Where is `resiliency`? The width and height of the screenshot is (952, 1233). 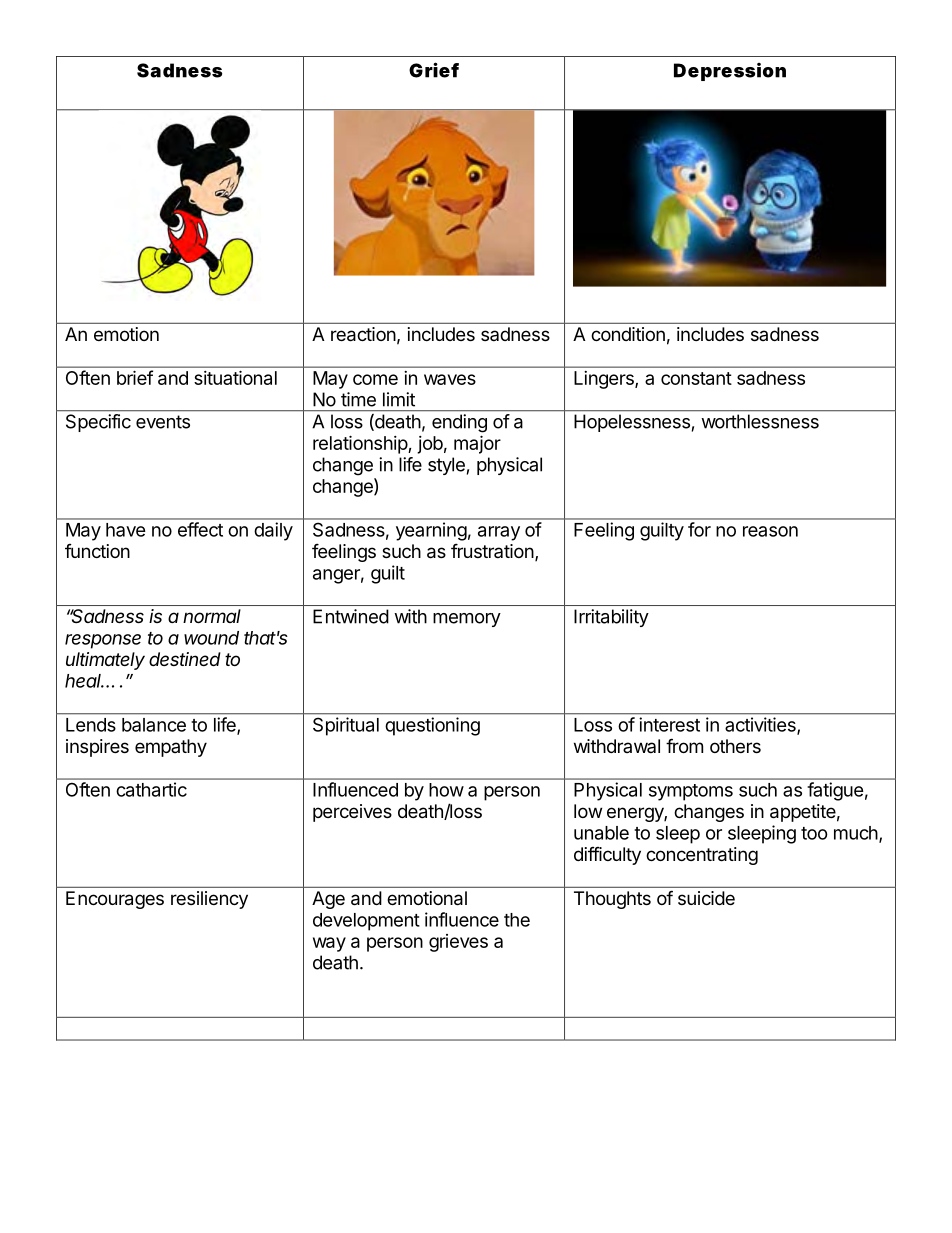 resiliency is located at coordinates (209, 900).
